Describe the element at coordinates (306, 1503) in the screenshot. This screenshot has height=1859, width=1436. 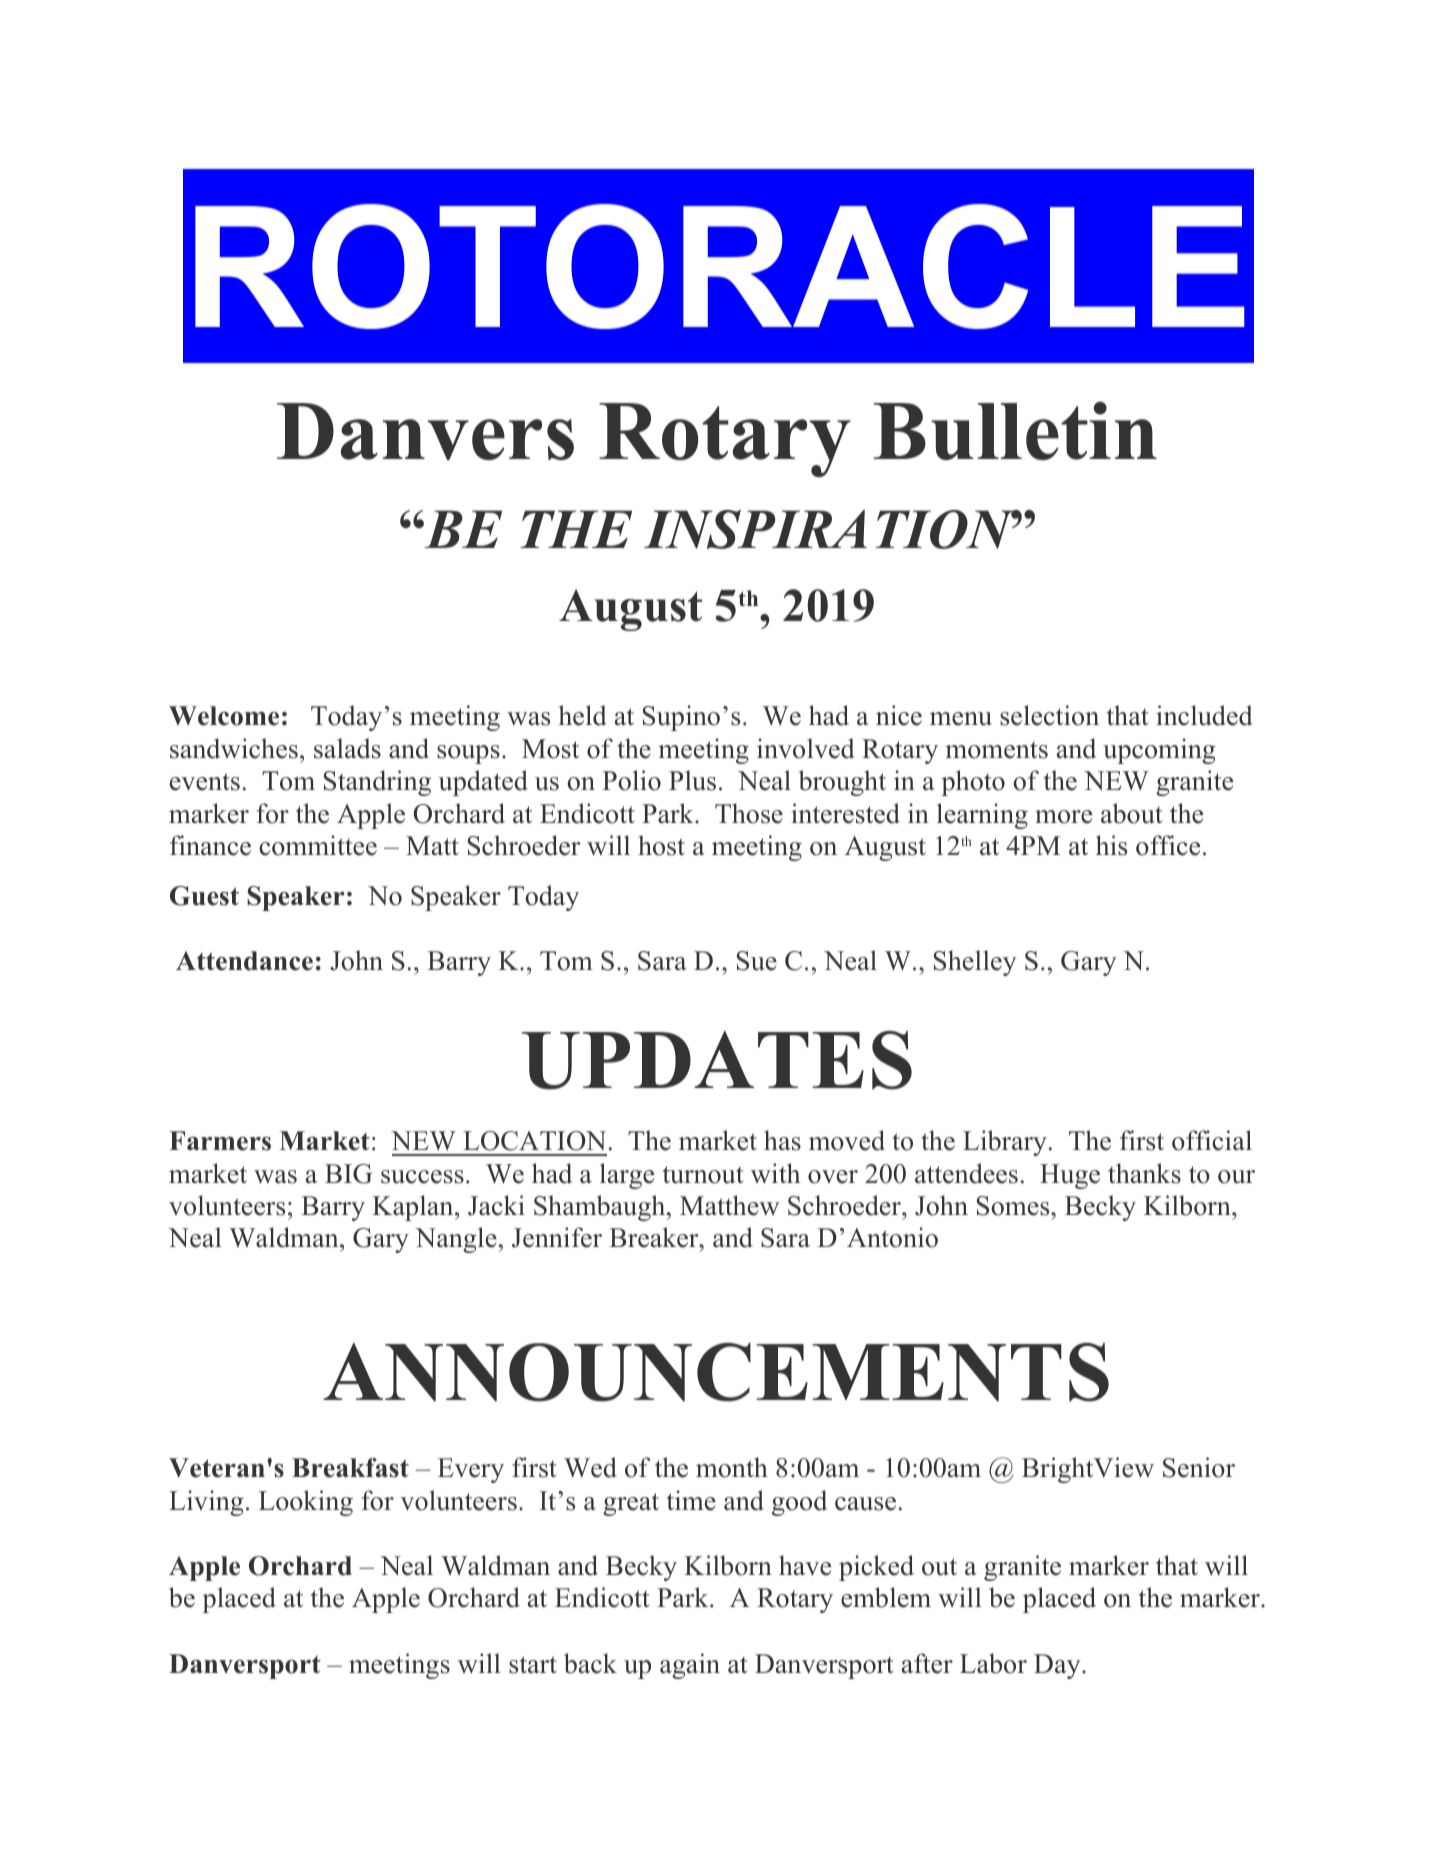
I see `Looking` at that location.
